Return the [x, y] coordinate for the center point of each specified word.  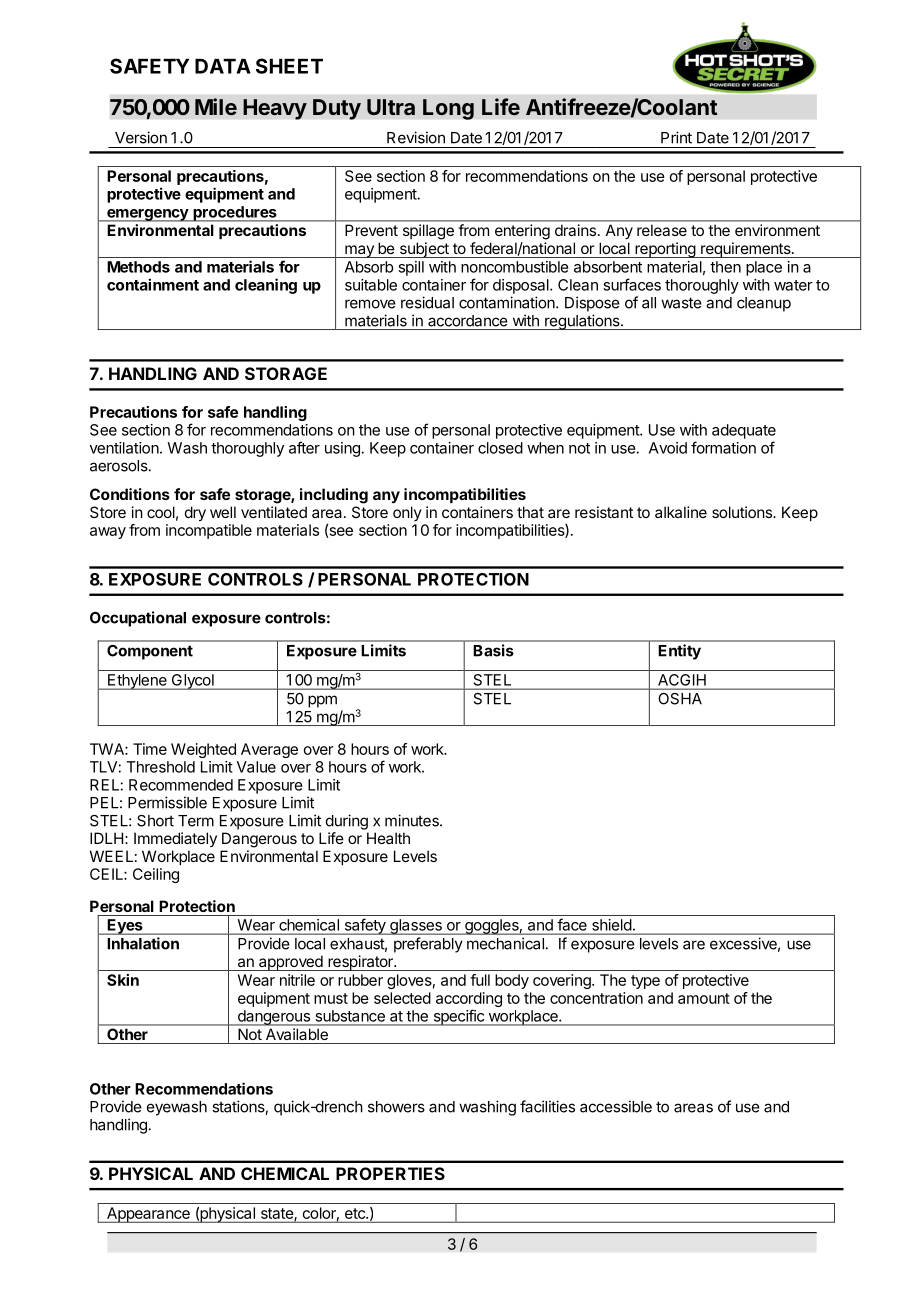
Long [448, 109]
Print [676, 137]
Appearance [148, 1215]
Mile [216, 106]
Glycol [192, 682]
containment [153, 284]
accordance [468, 321]
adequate [744, 431]
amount [704, 998]
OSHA [680, 699]
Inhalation [143, 943]
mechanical [505, 943]
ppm [322, 701]
